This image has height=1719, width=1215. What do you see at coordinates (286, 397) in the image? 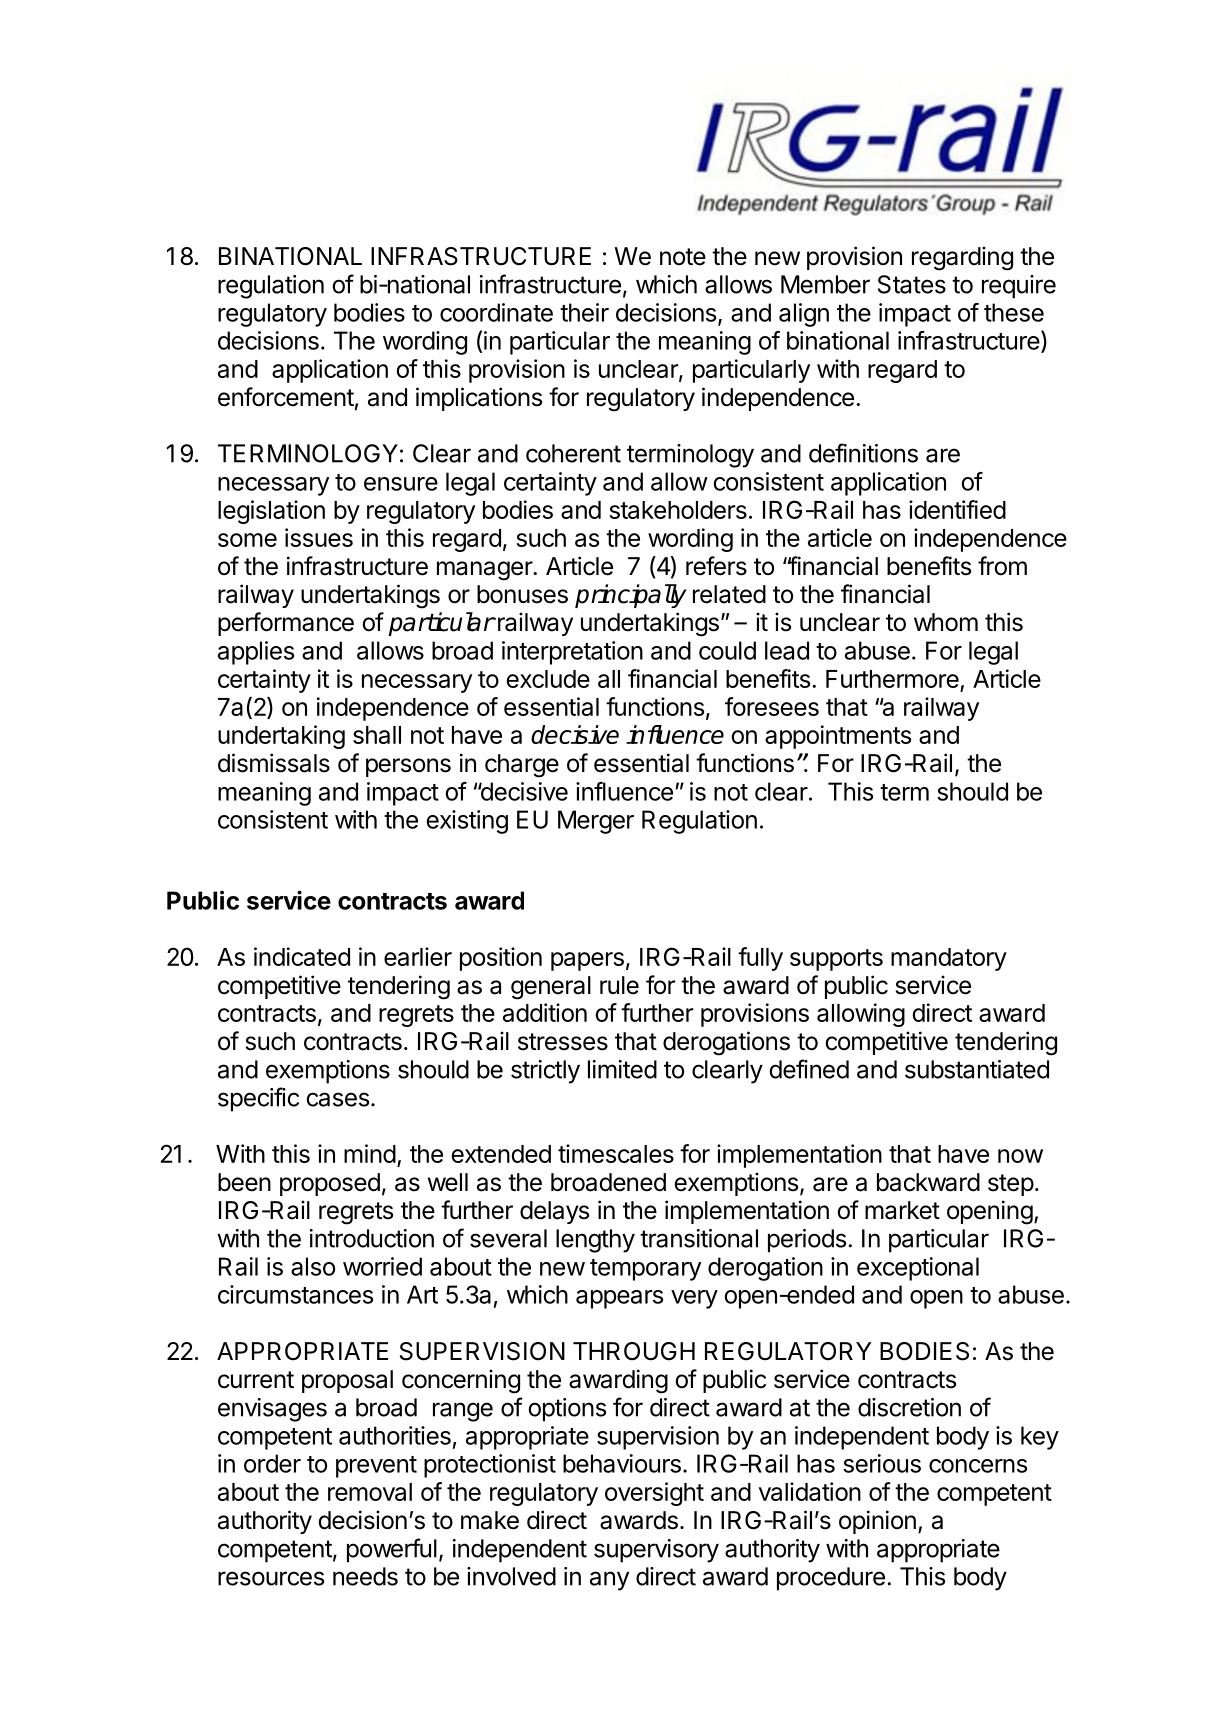
I see `enforcement` at bounding box center [286, 397].
